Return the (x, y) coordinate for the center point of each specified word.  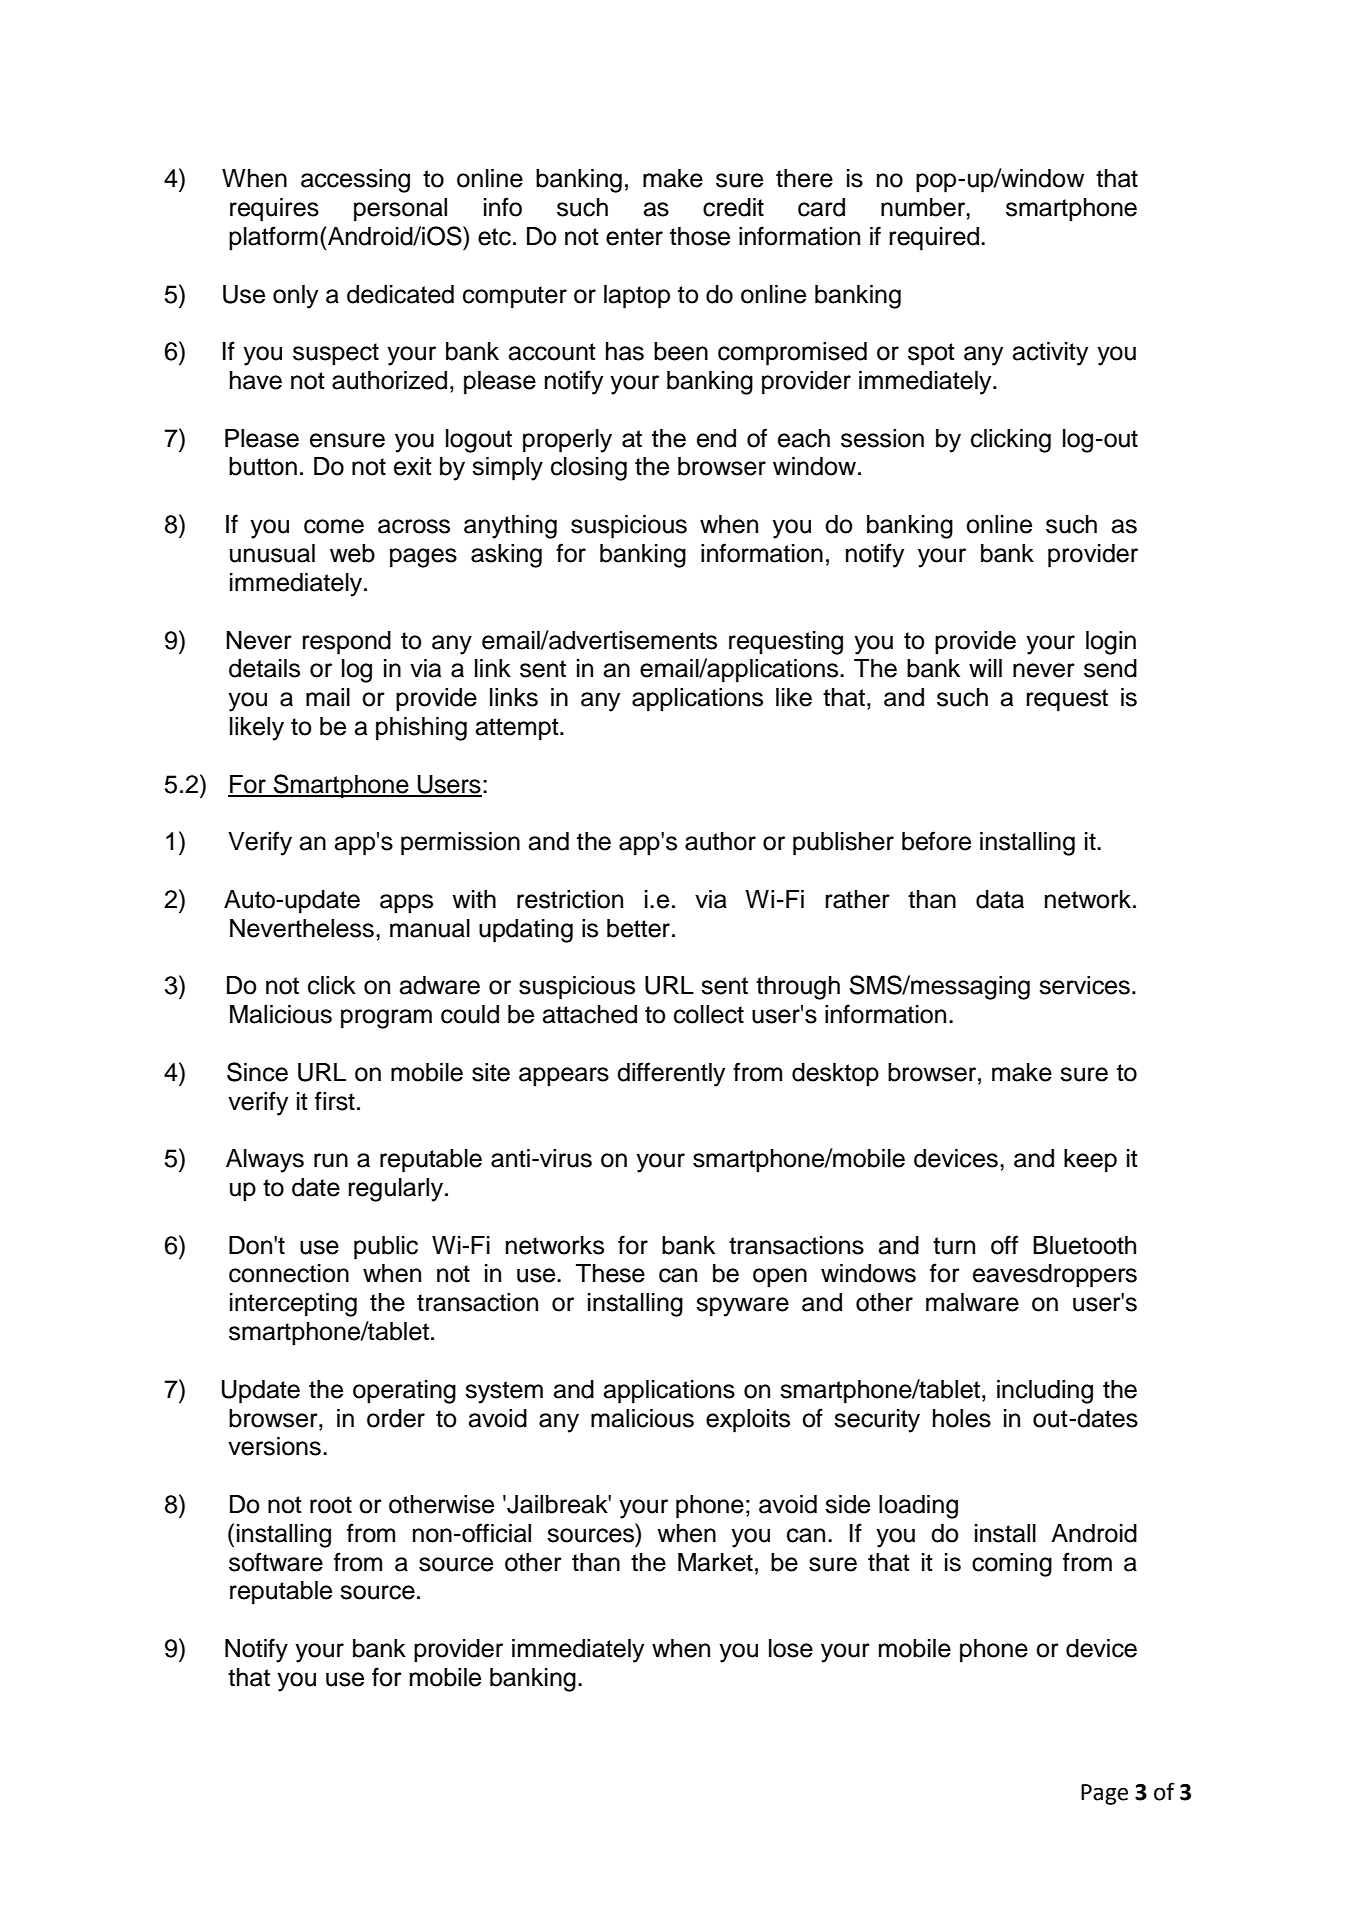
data (1000, 899)
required (934, 239)
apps (406, 904)
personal (400, 210)
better (638, 928)
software (276, 1562)
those (700, 236)
